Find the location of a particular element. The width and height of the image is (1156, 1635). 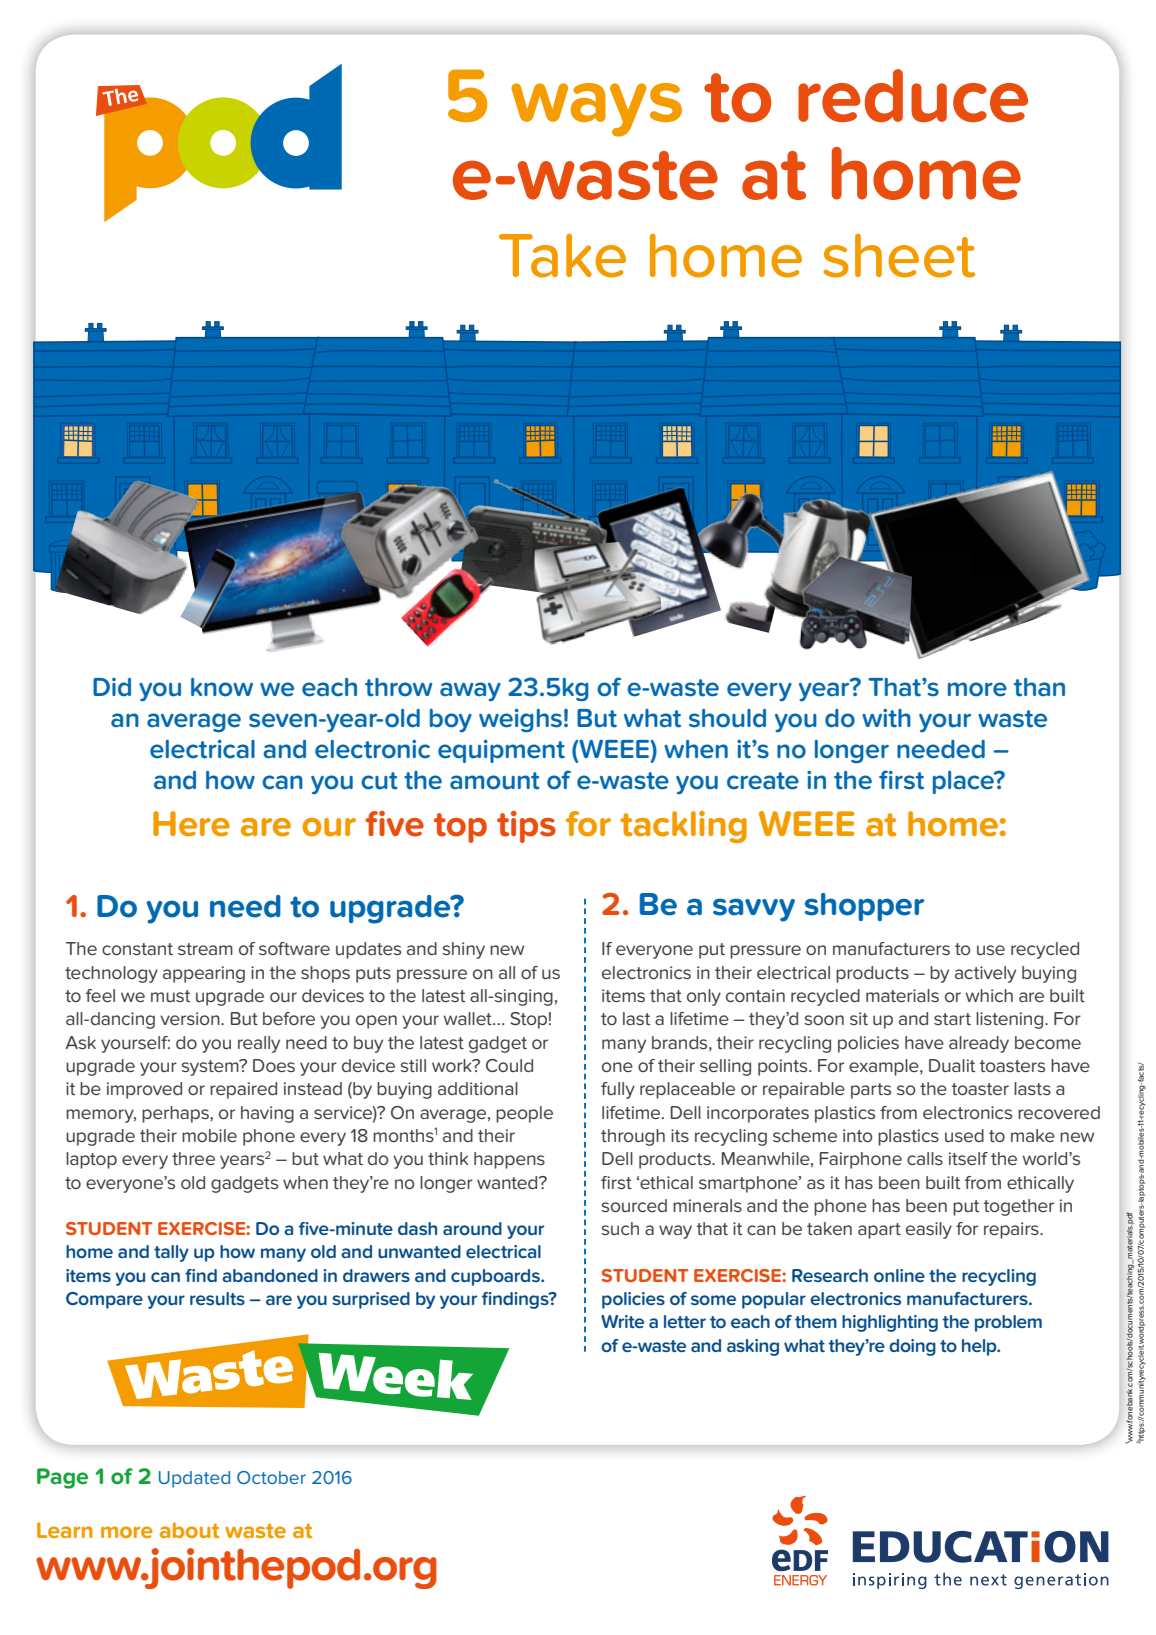

reduce is located at coordinates (913, 95).
